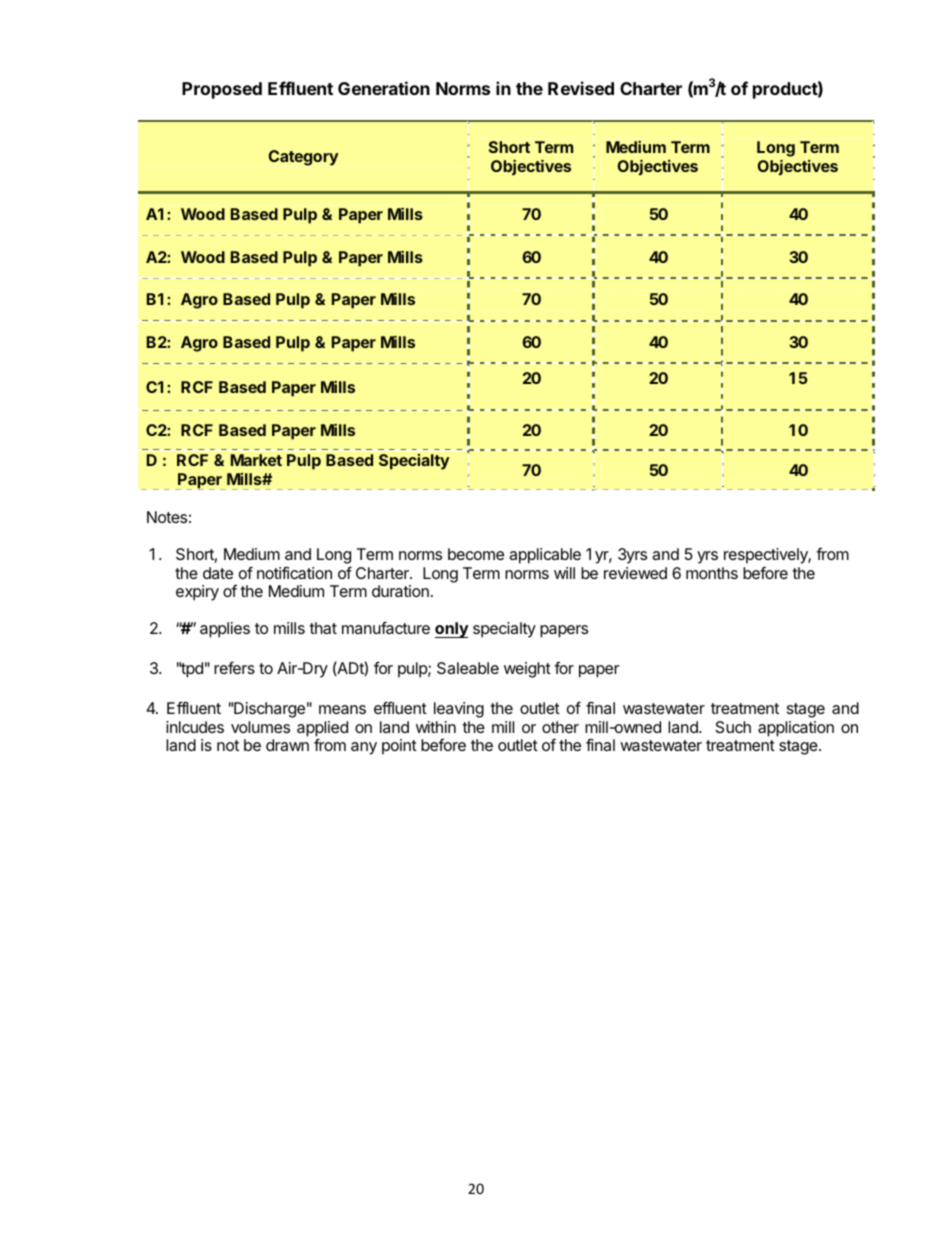 This screenshot has height=1233, width=952. What do you see at coordinates (222, 90) in the screenshot?
I see `Proposed` at bounding box center [222, 90].
